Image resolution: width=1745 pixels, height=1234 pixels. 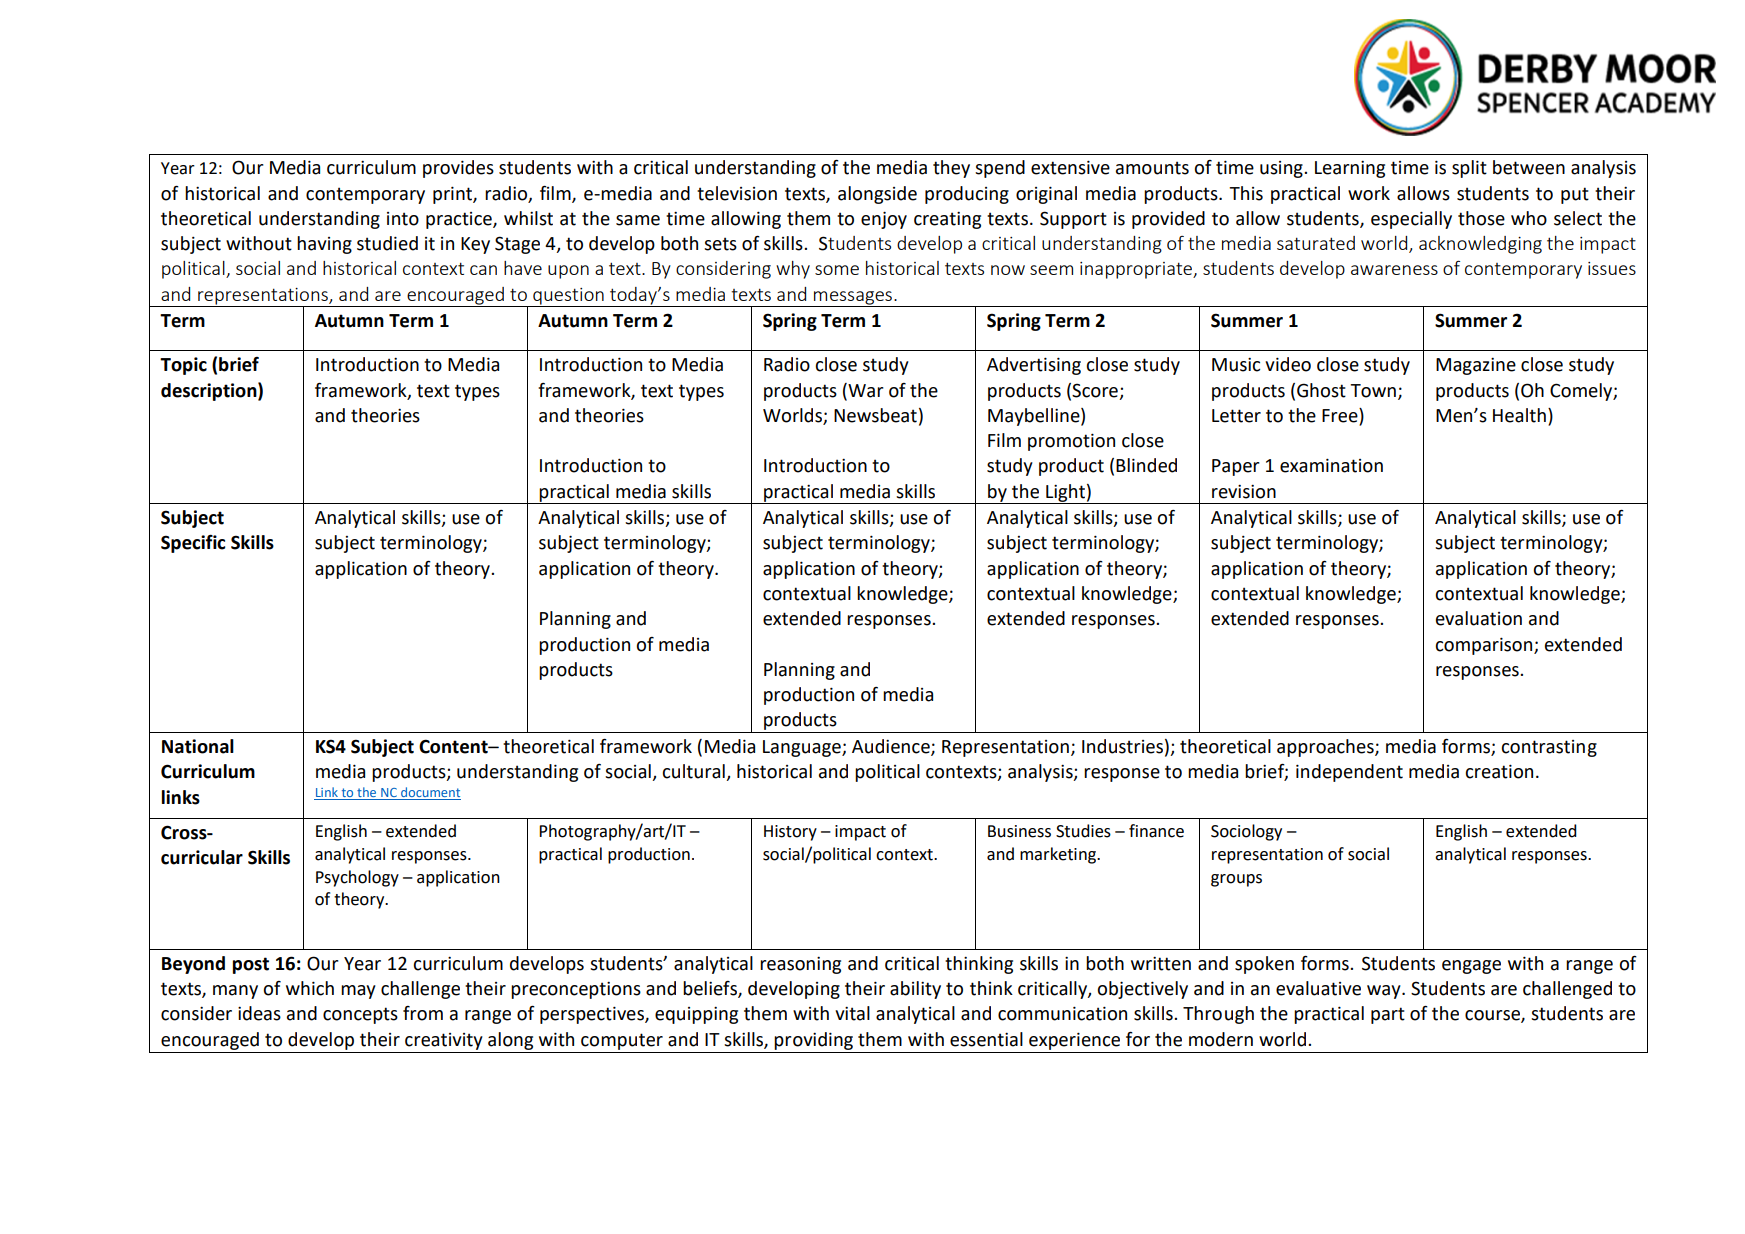 I want to click on split, so click(x=1469, y=169).
